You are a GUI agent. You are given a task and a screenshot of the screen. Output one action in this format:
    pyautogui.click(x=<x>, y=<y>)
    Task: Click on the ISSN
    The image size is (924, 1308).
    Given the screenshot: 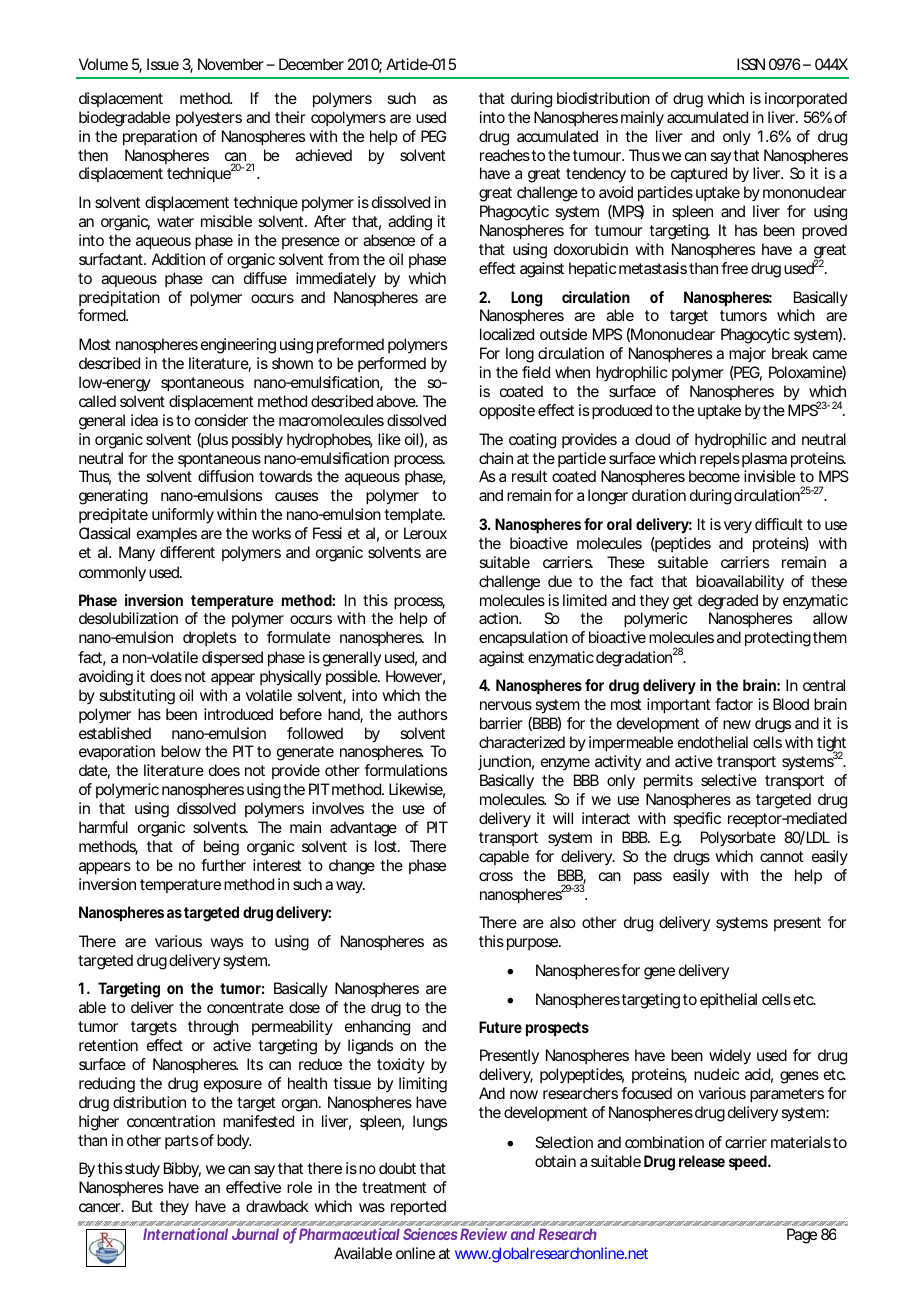 What is the action you would take?
    pyautogui.click(x=751, y=64)
